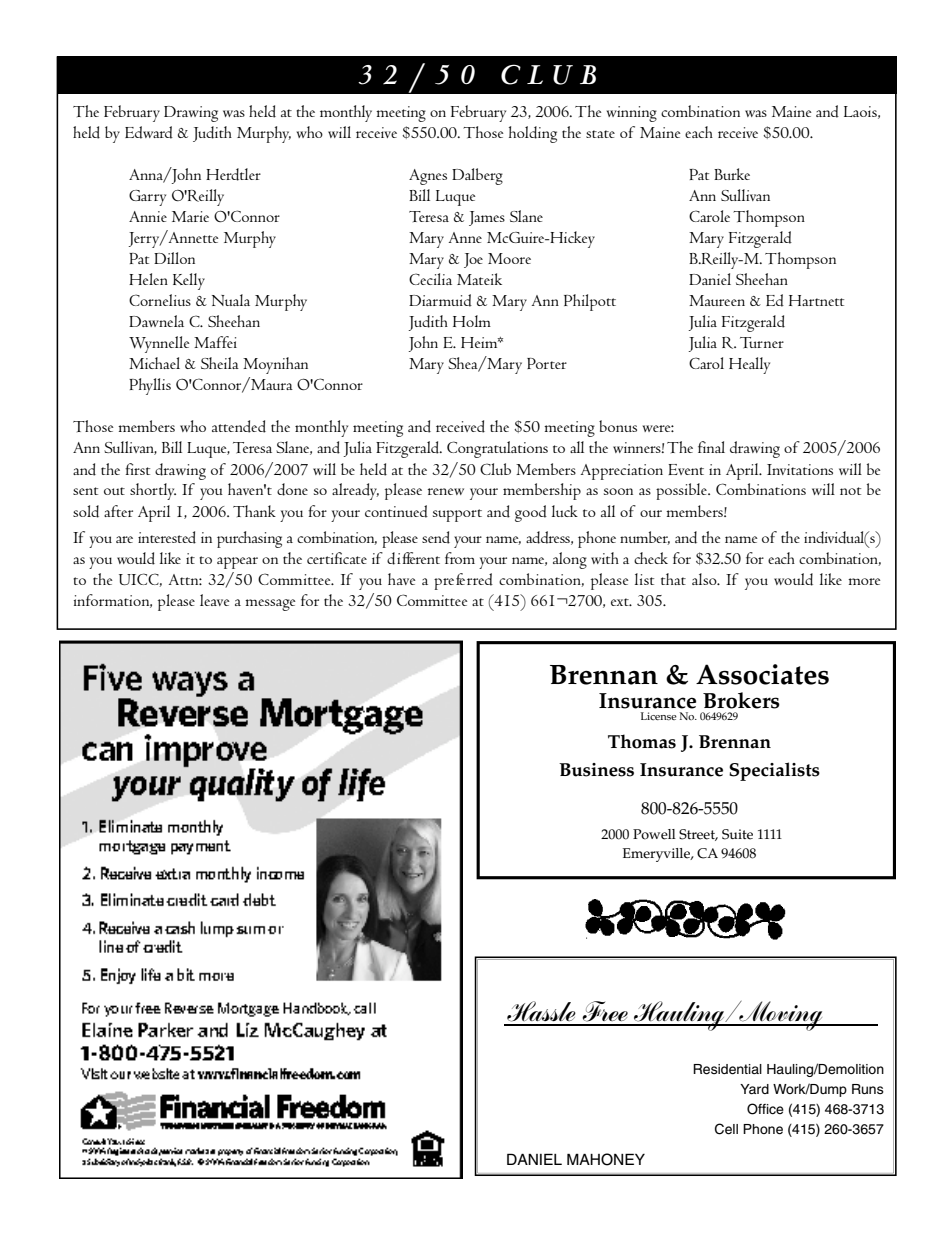  What do you see at coordinates (533, 134) in the screenshot?
I see `holding` at bounding box center [533, 134].
